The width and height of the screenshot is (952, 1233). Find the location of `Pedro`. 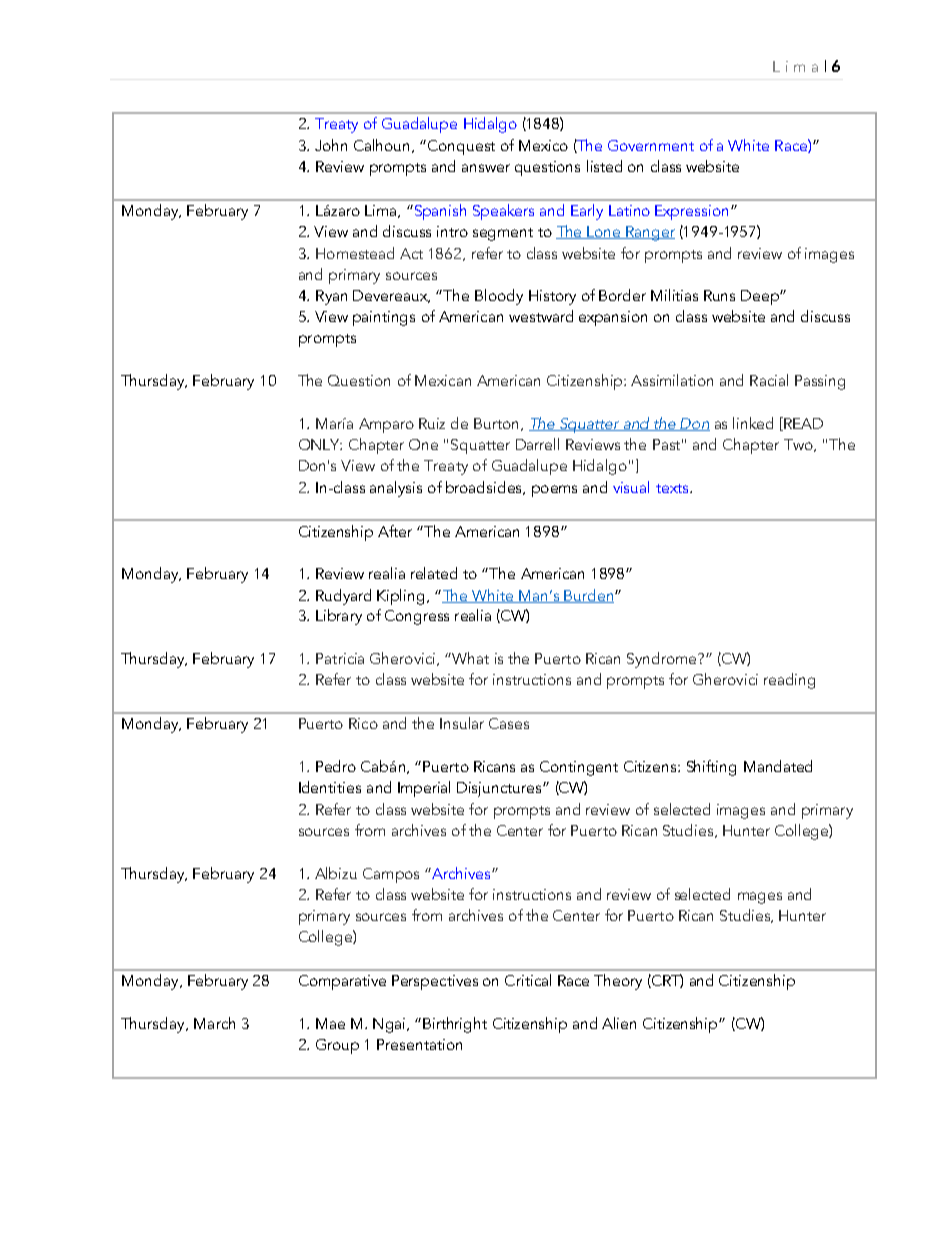

Pedro is located at coordinates (336, 766).
